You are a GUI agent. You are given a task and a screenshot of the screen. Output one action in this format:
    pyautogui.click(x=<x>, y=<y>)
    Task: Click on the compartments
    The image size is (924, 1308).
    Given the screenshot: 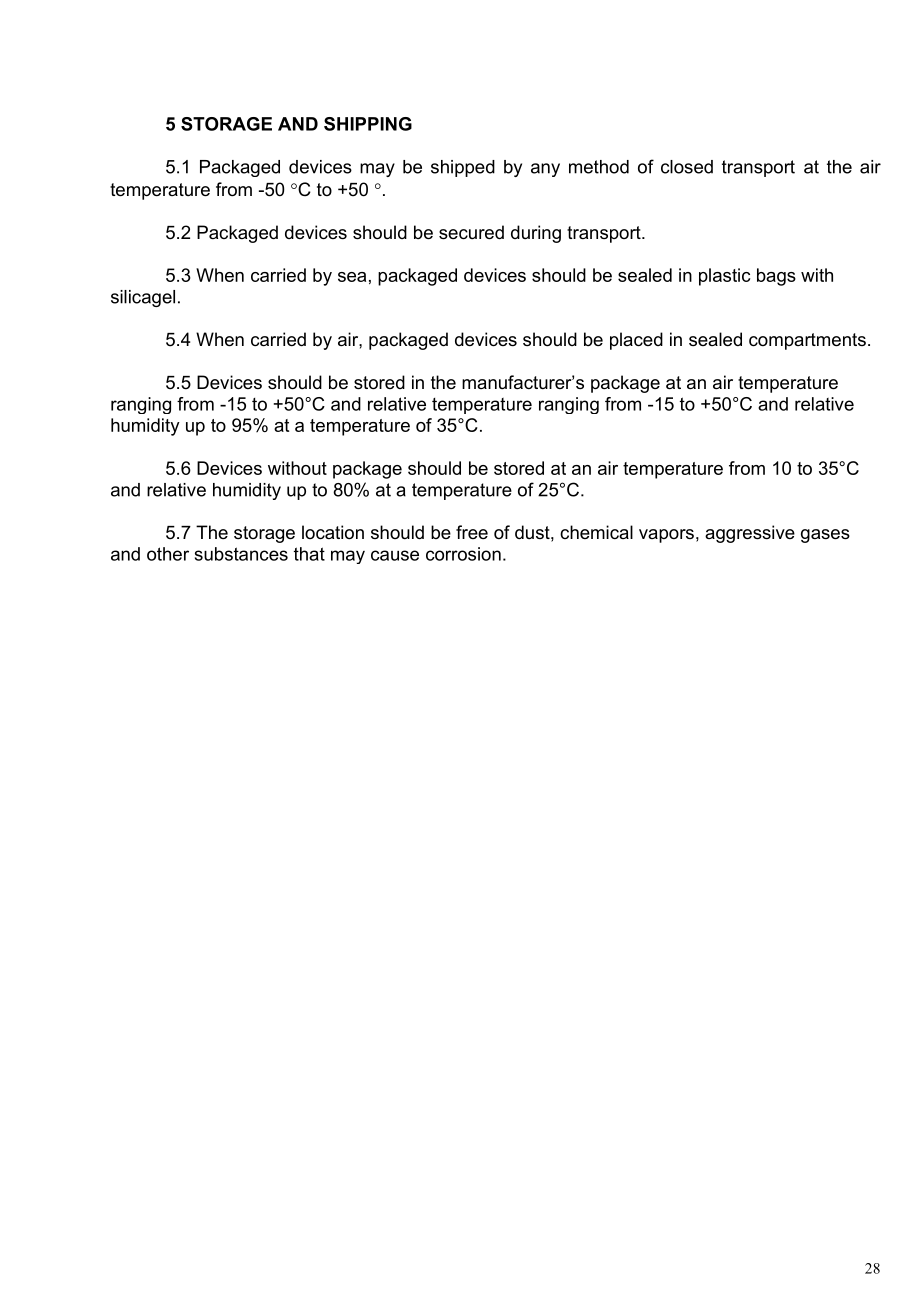 What is the action you would take?
    pyautogui.click(x=807, y=341)
